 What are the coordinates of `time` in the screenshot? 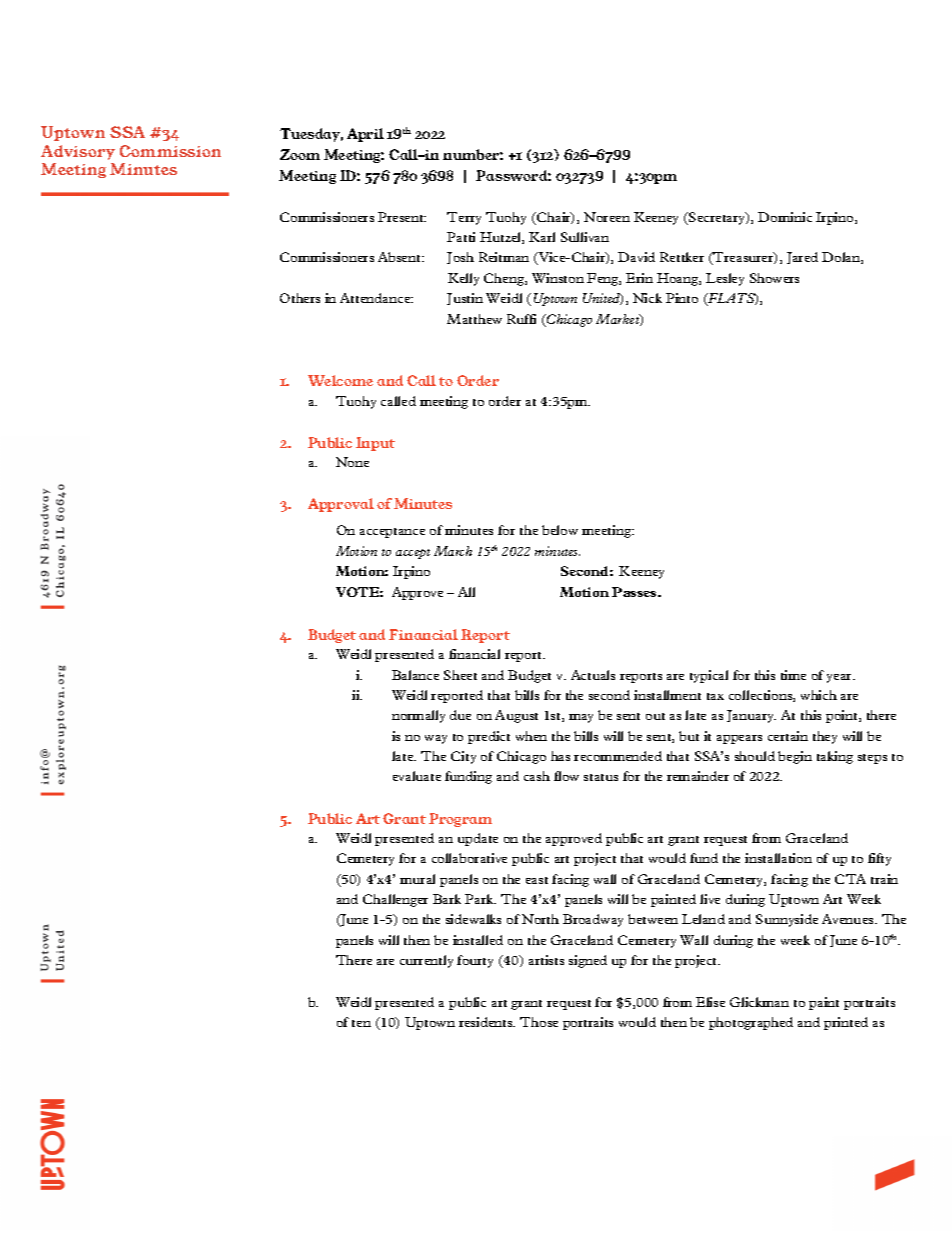 It's located at (793, 675).
